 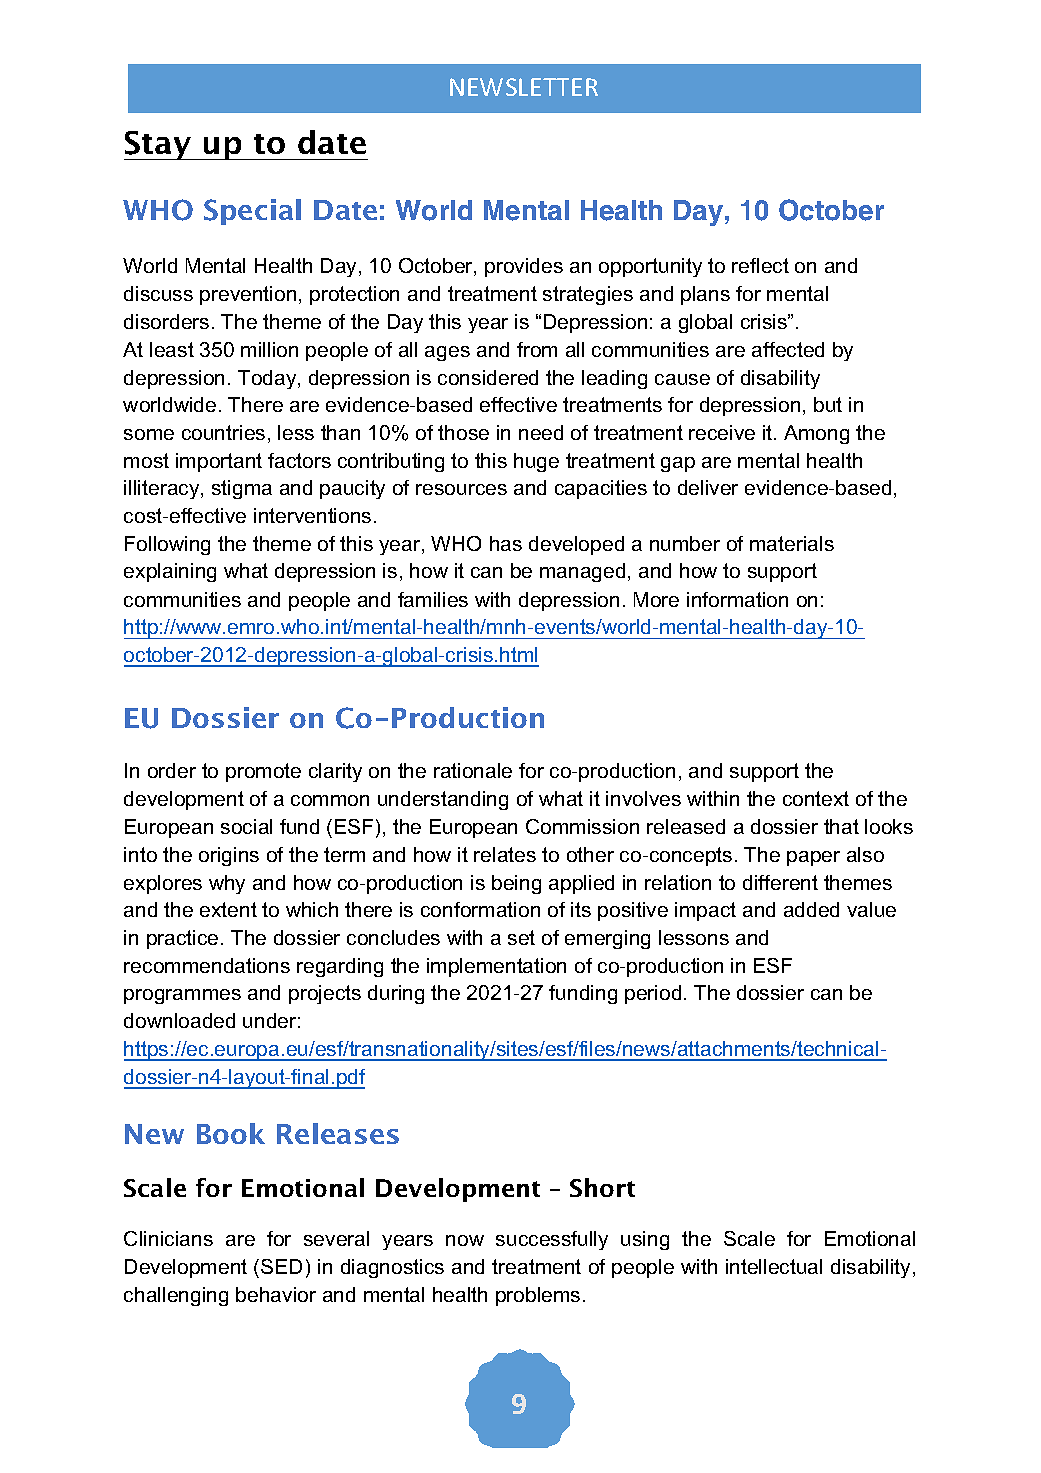 What do you see at coordinates (816, 798) in the document?
I see `context` at bounding box center [816, 798].
